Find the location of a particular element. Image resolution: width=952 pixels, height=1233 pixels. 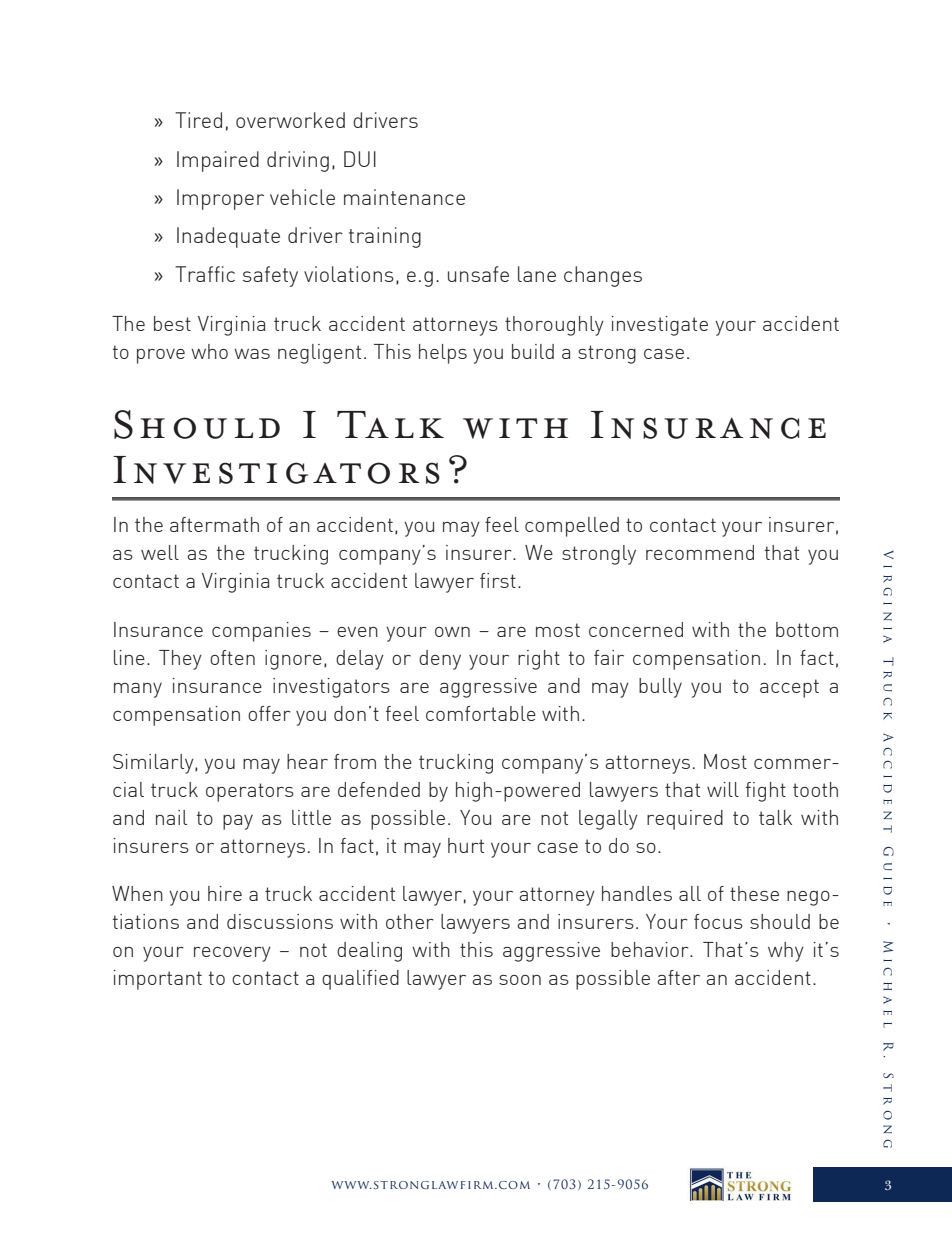

often is located at coordinates (232, 657).
